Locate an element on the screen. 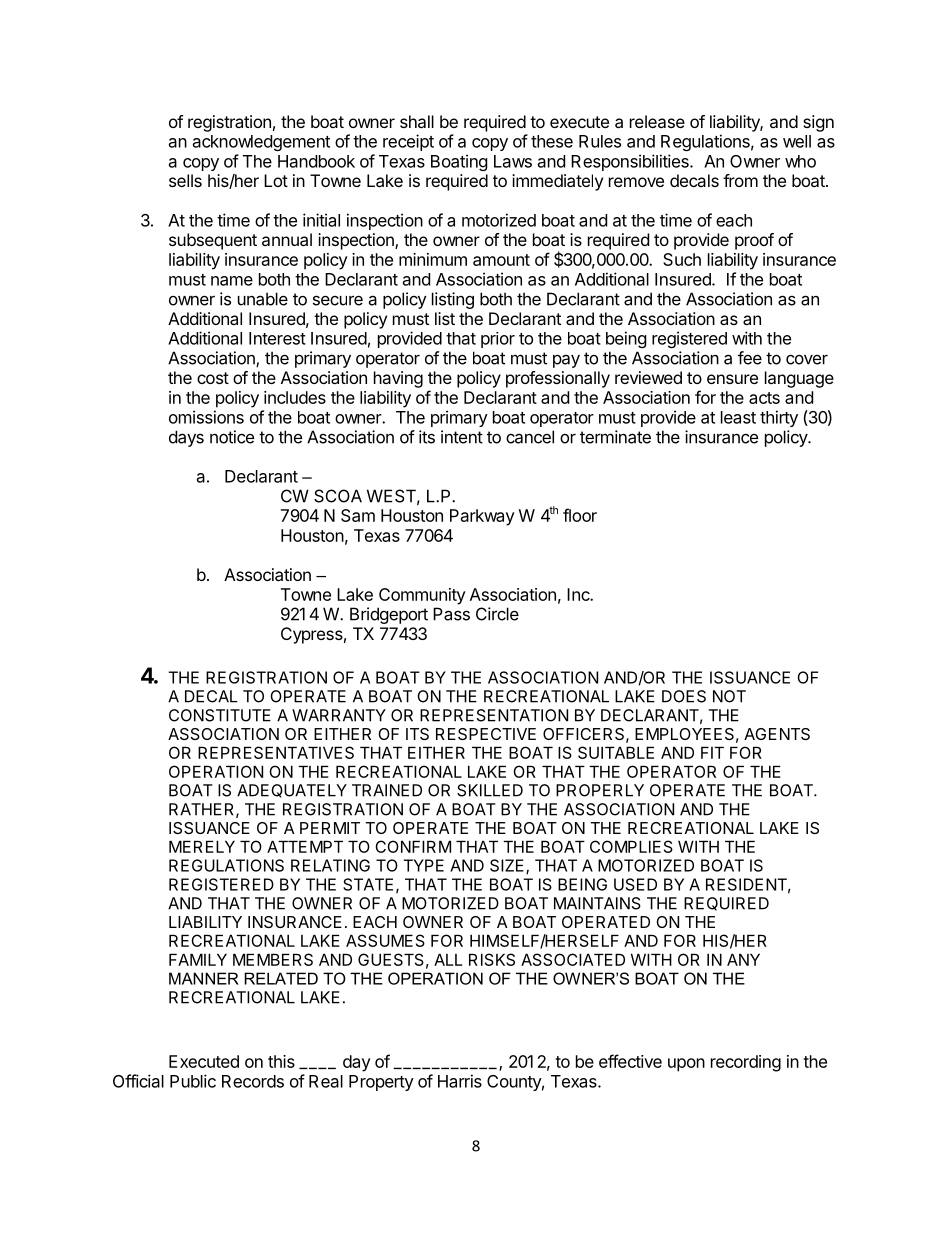 This screenshot has height=1233, width=952. Public is located at coordinates (193, 1081).
